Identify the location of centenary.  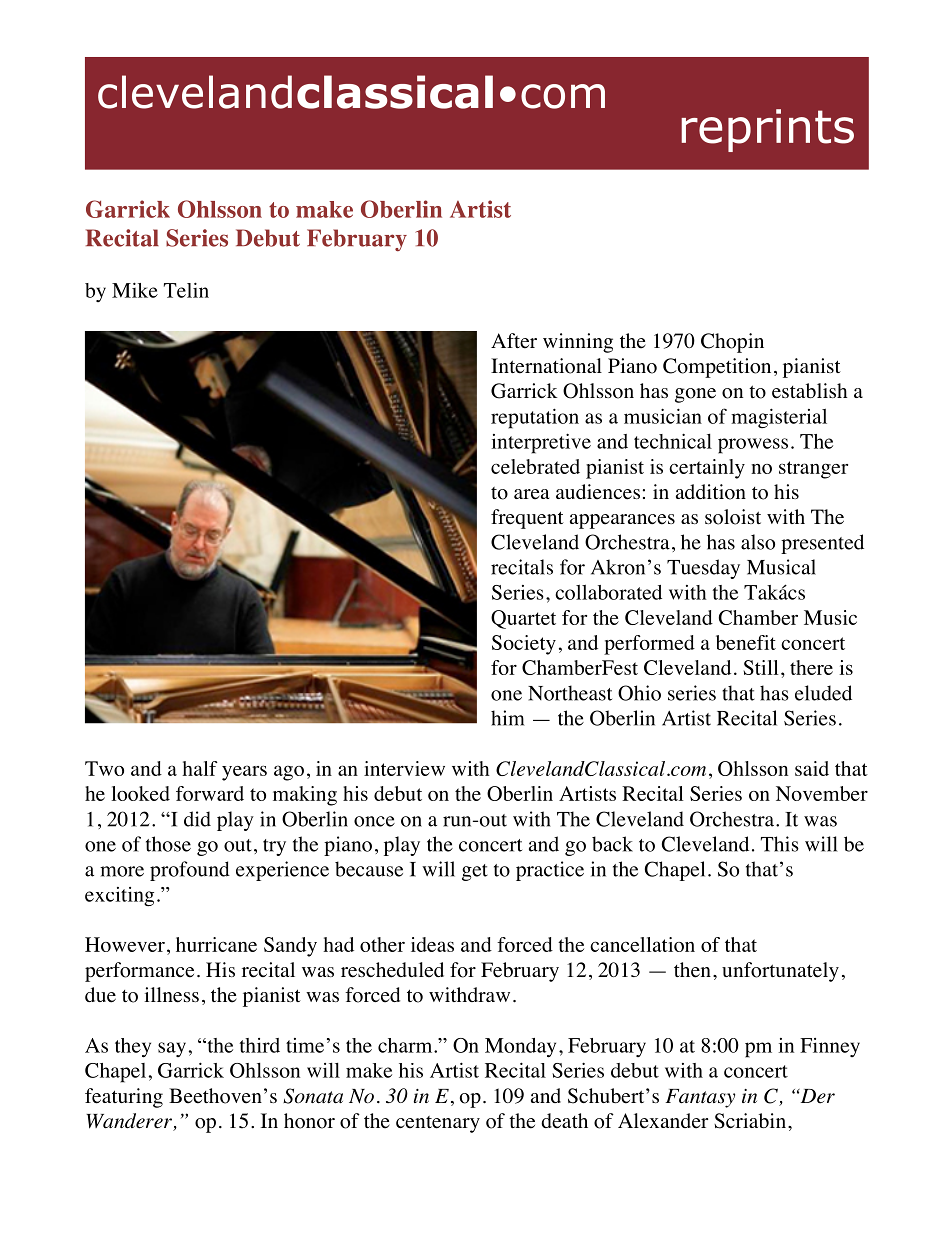
(438, 1124).
